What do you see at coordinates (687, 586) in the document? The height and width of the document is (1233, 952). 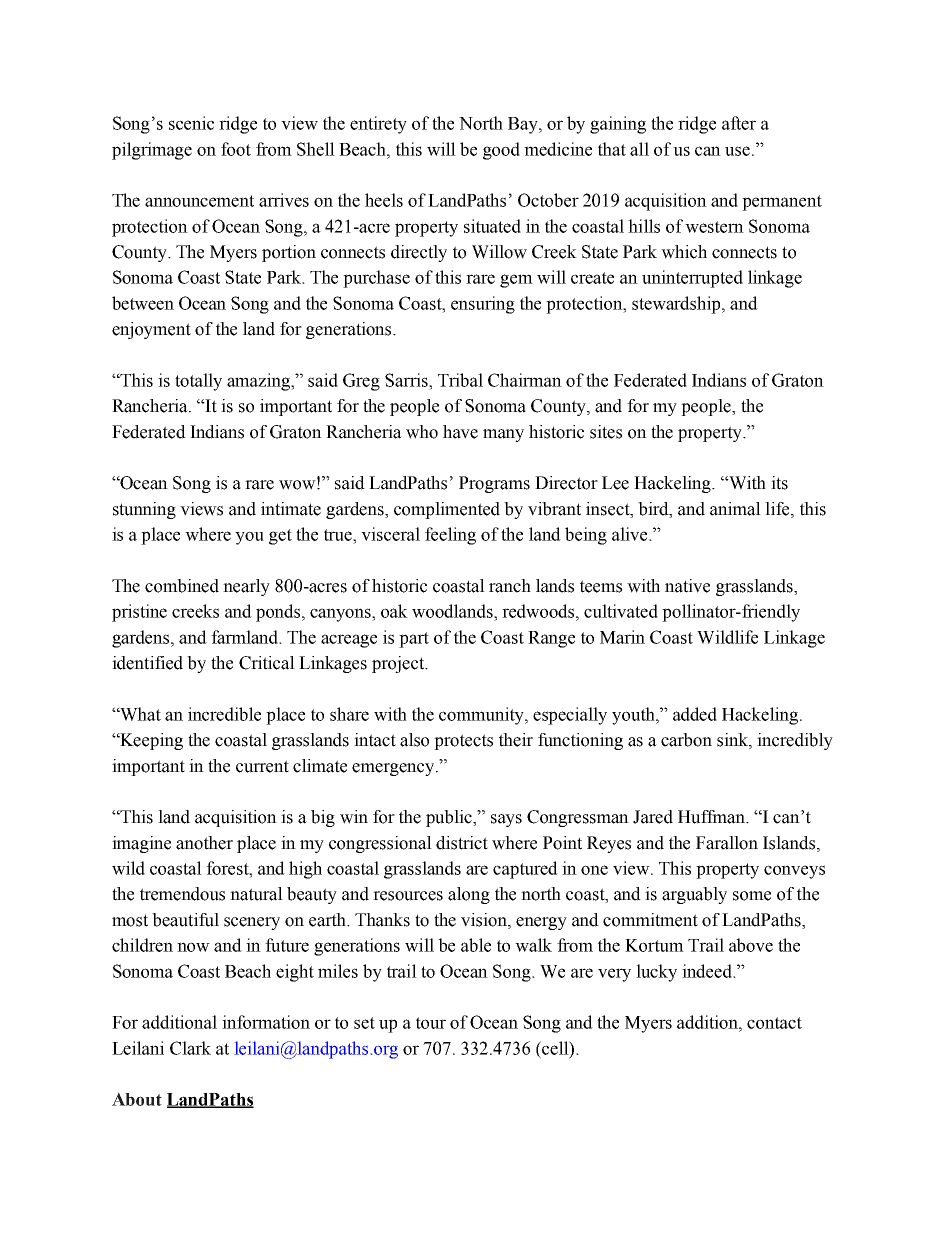 I see `native` at bounding box center [687, 586].
